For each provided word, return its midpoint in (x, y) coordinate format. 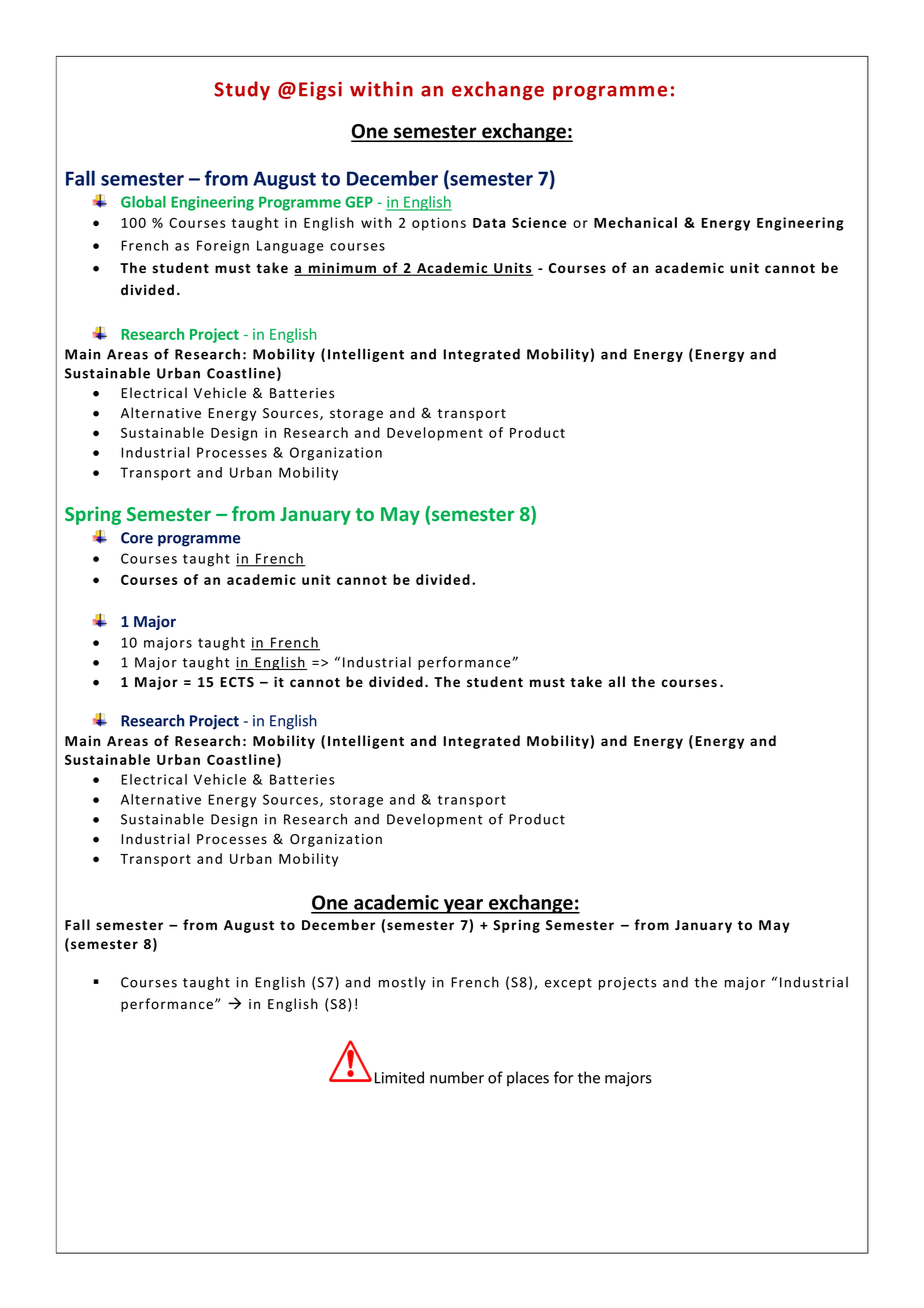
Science (539, 222)
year (464, 906)
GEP (359, 202)
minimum (343, 269)
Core (137, 538)
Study (242, 90)
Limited (399, 1077)
